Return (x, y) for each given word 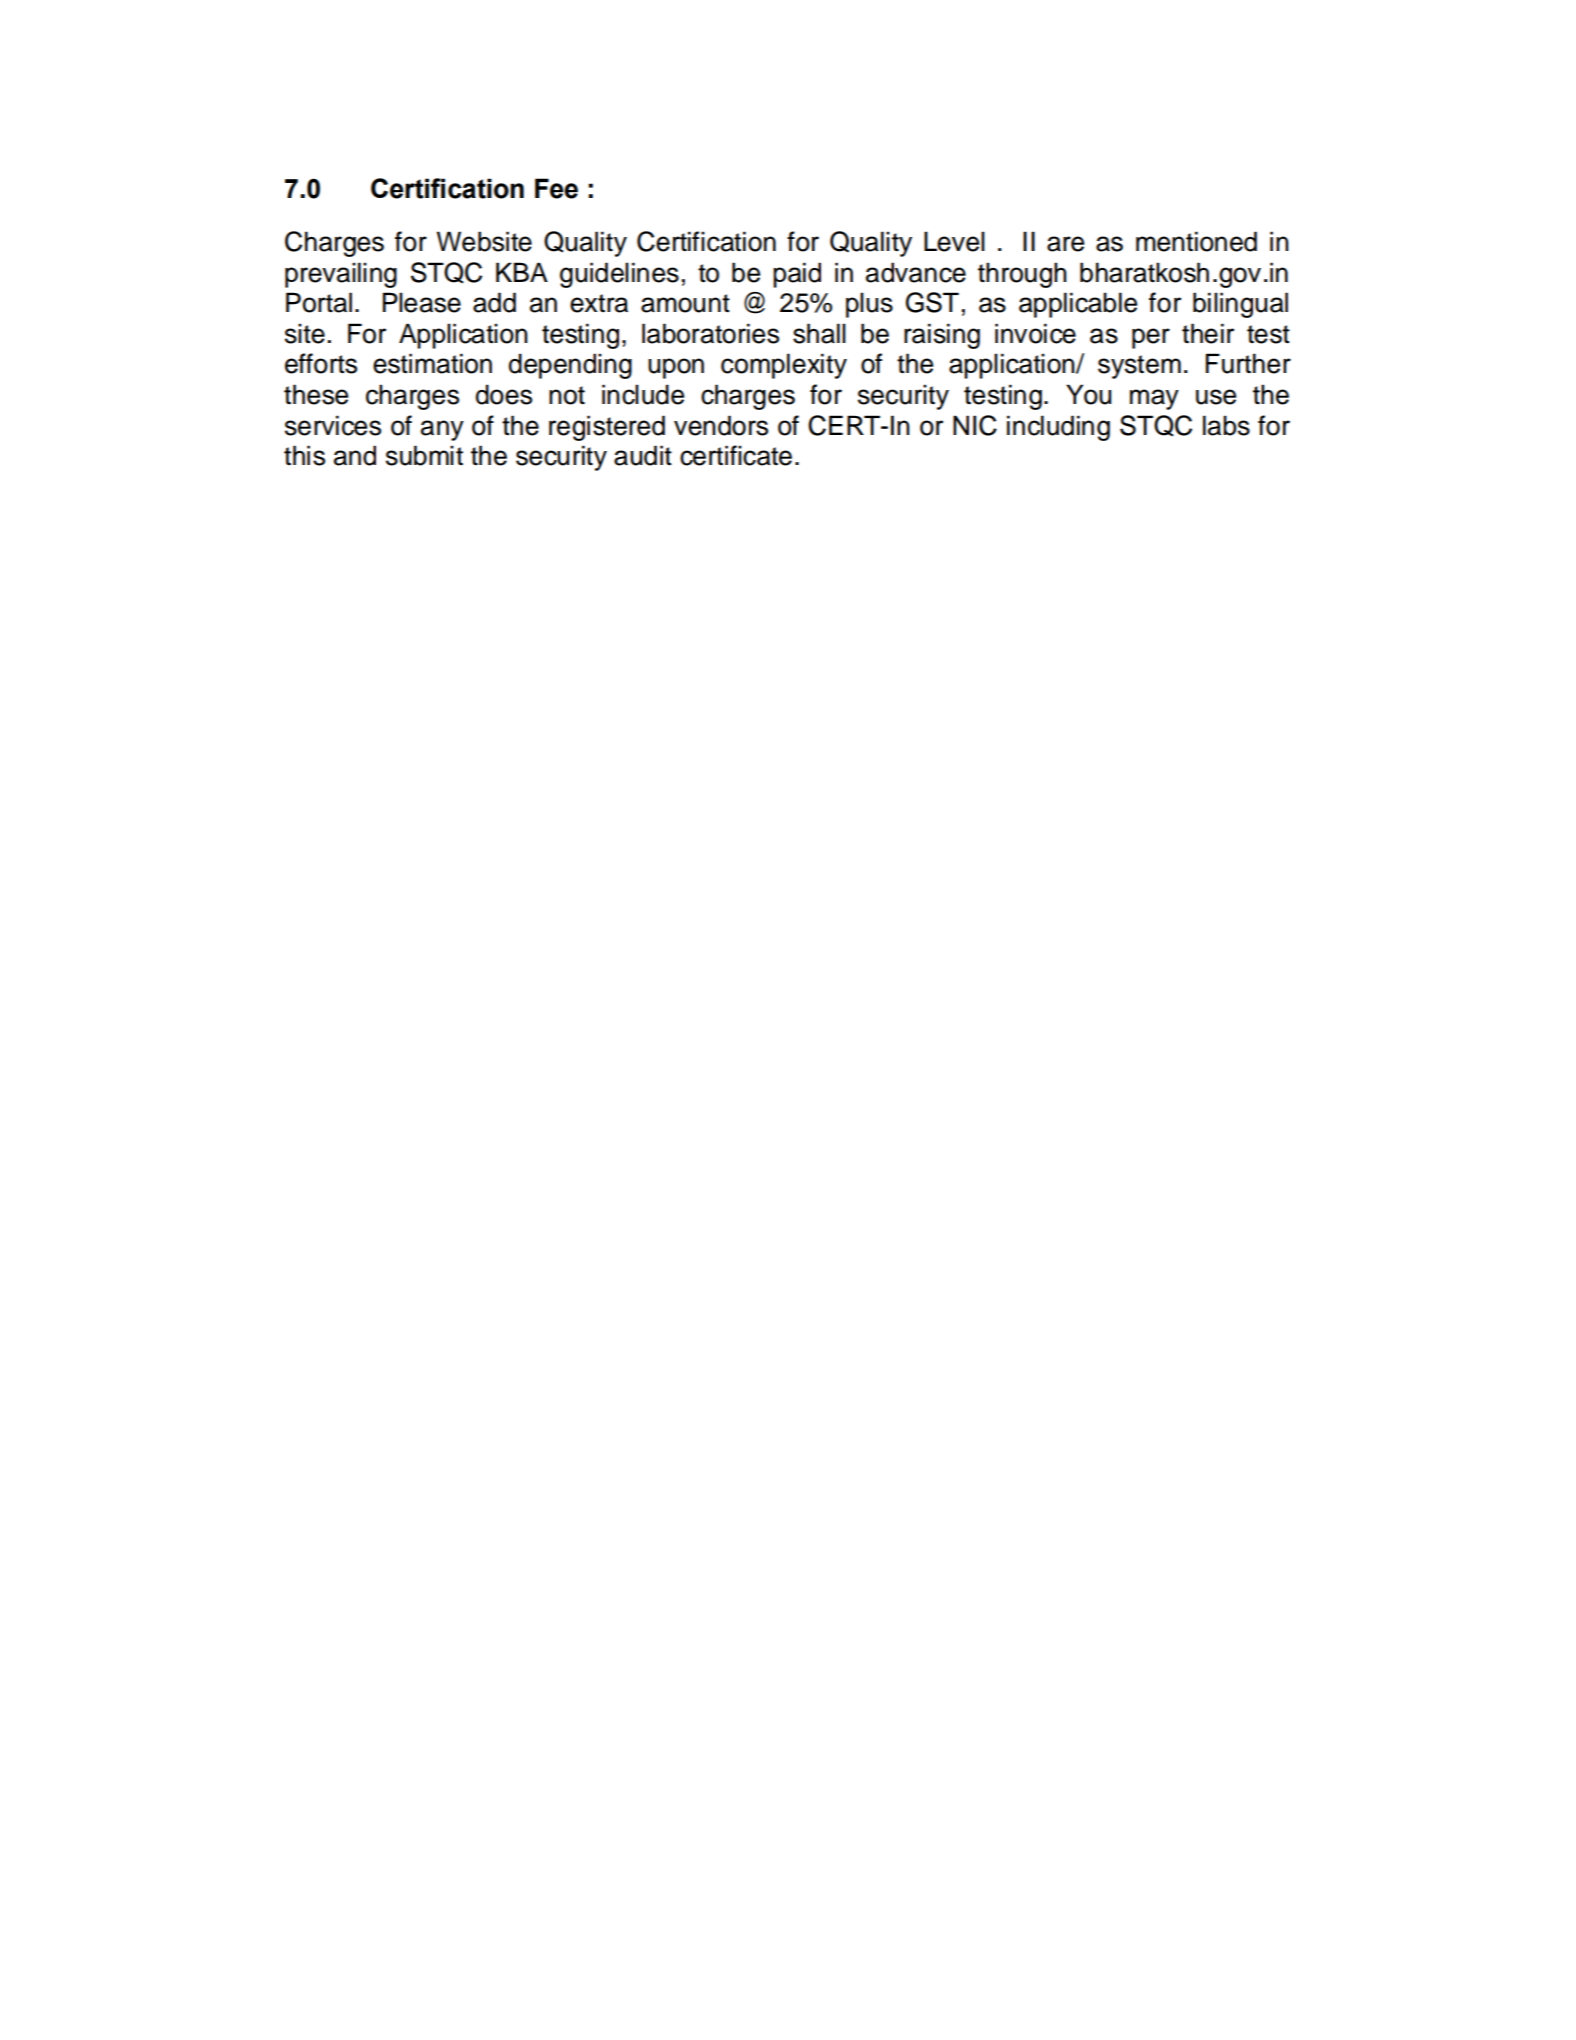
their (1208, 333)
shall (819, 333)
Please (422, 302)
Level (954, 241)
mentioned (1196, 241)
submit (424, 455)
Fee (556, 188)
